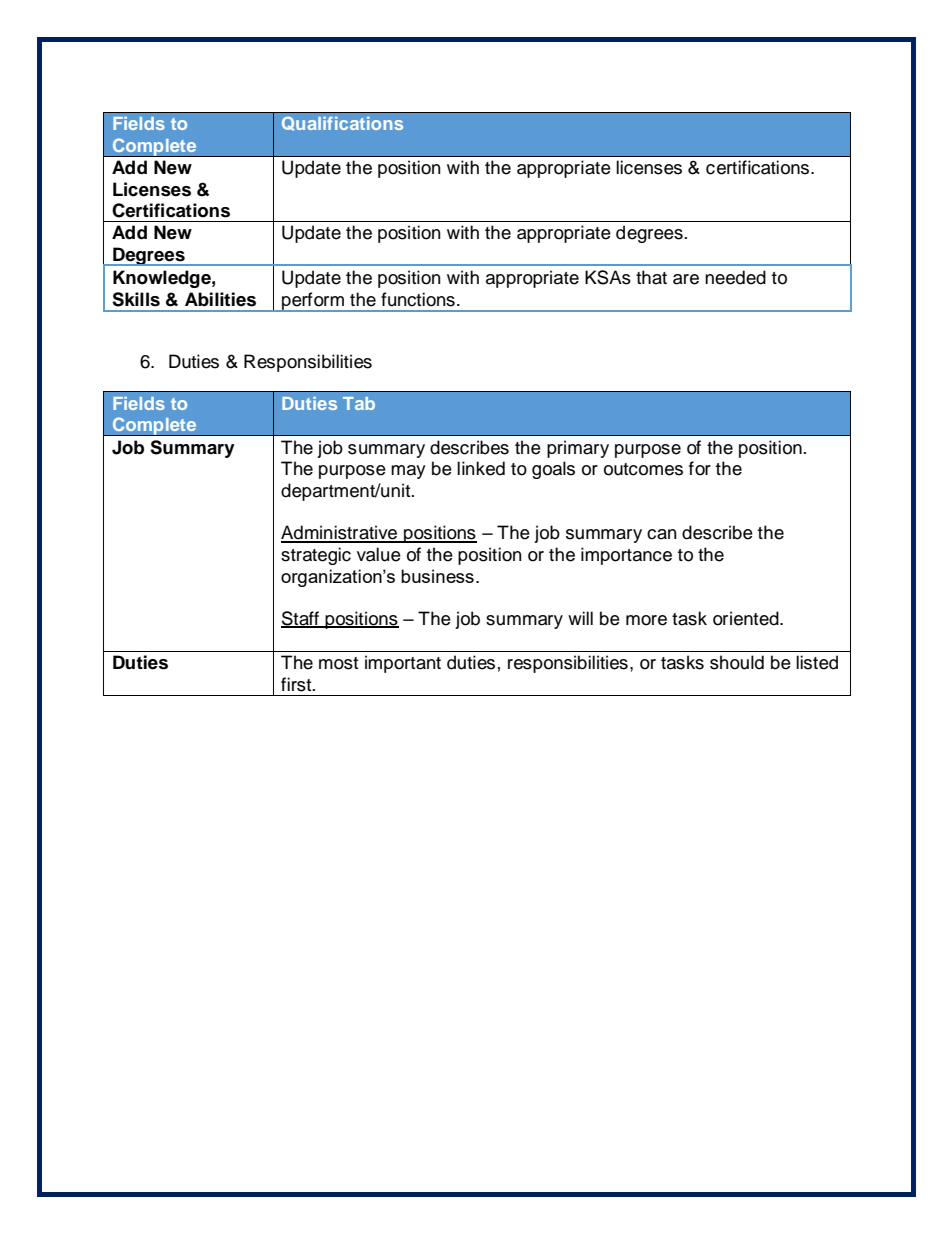 The height and width of the screenshot is (1233, 952). I want to click on needed, so click(735, 277).
